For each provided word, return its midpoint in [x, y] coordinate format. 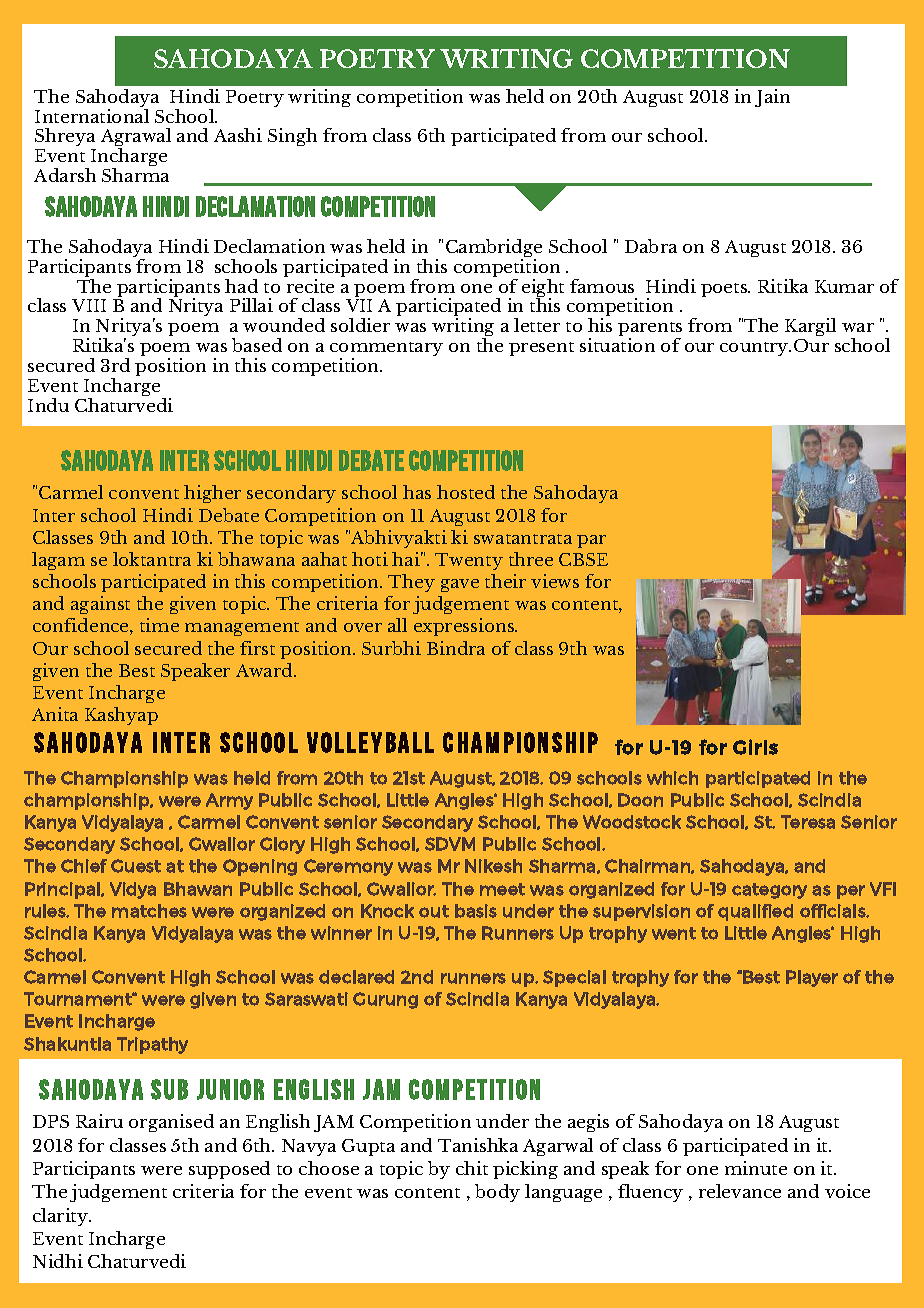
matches [149, 911]
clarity [62, 1217]
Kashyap [121, 716]
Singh [292, 137]
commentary [386, 350]
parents [650, 330]
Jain [772, 98]
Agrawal [136, 139]
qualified [755, 912]
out [434, 911]
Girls [755, 747]
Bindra [456, 648]
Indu [48, 405]
